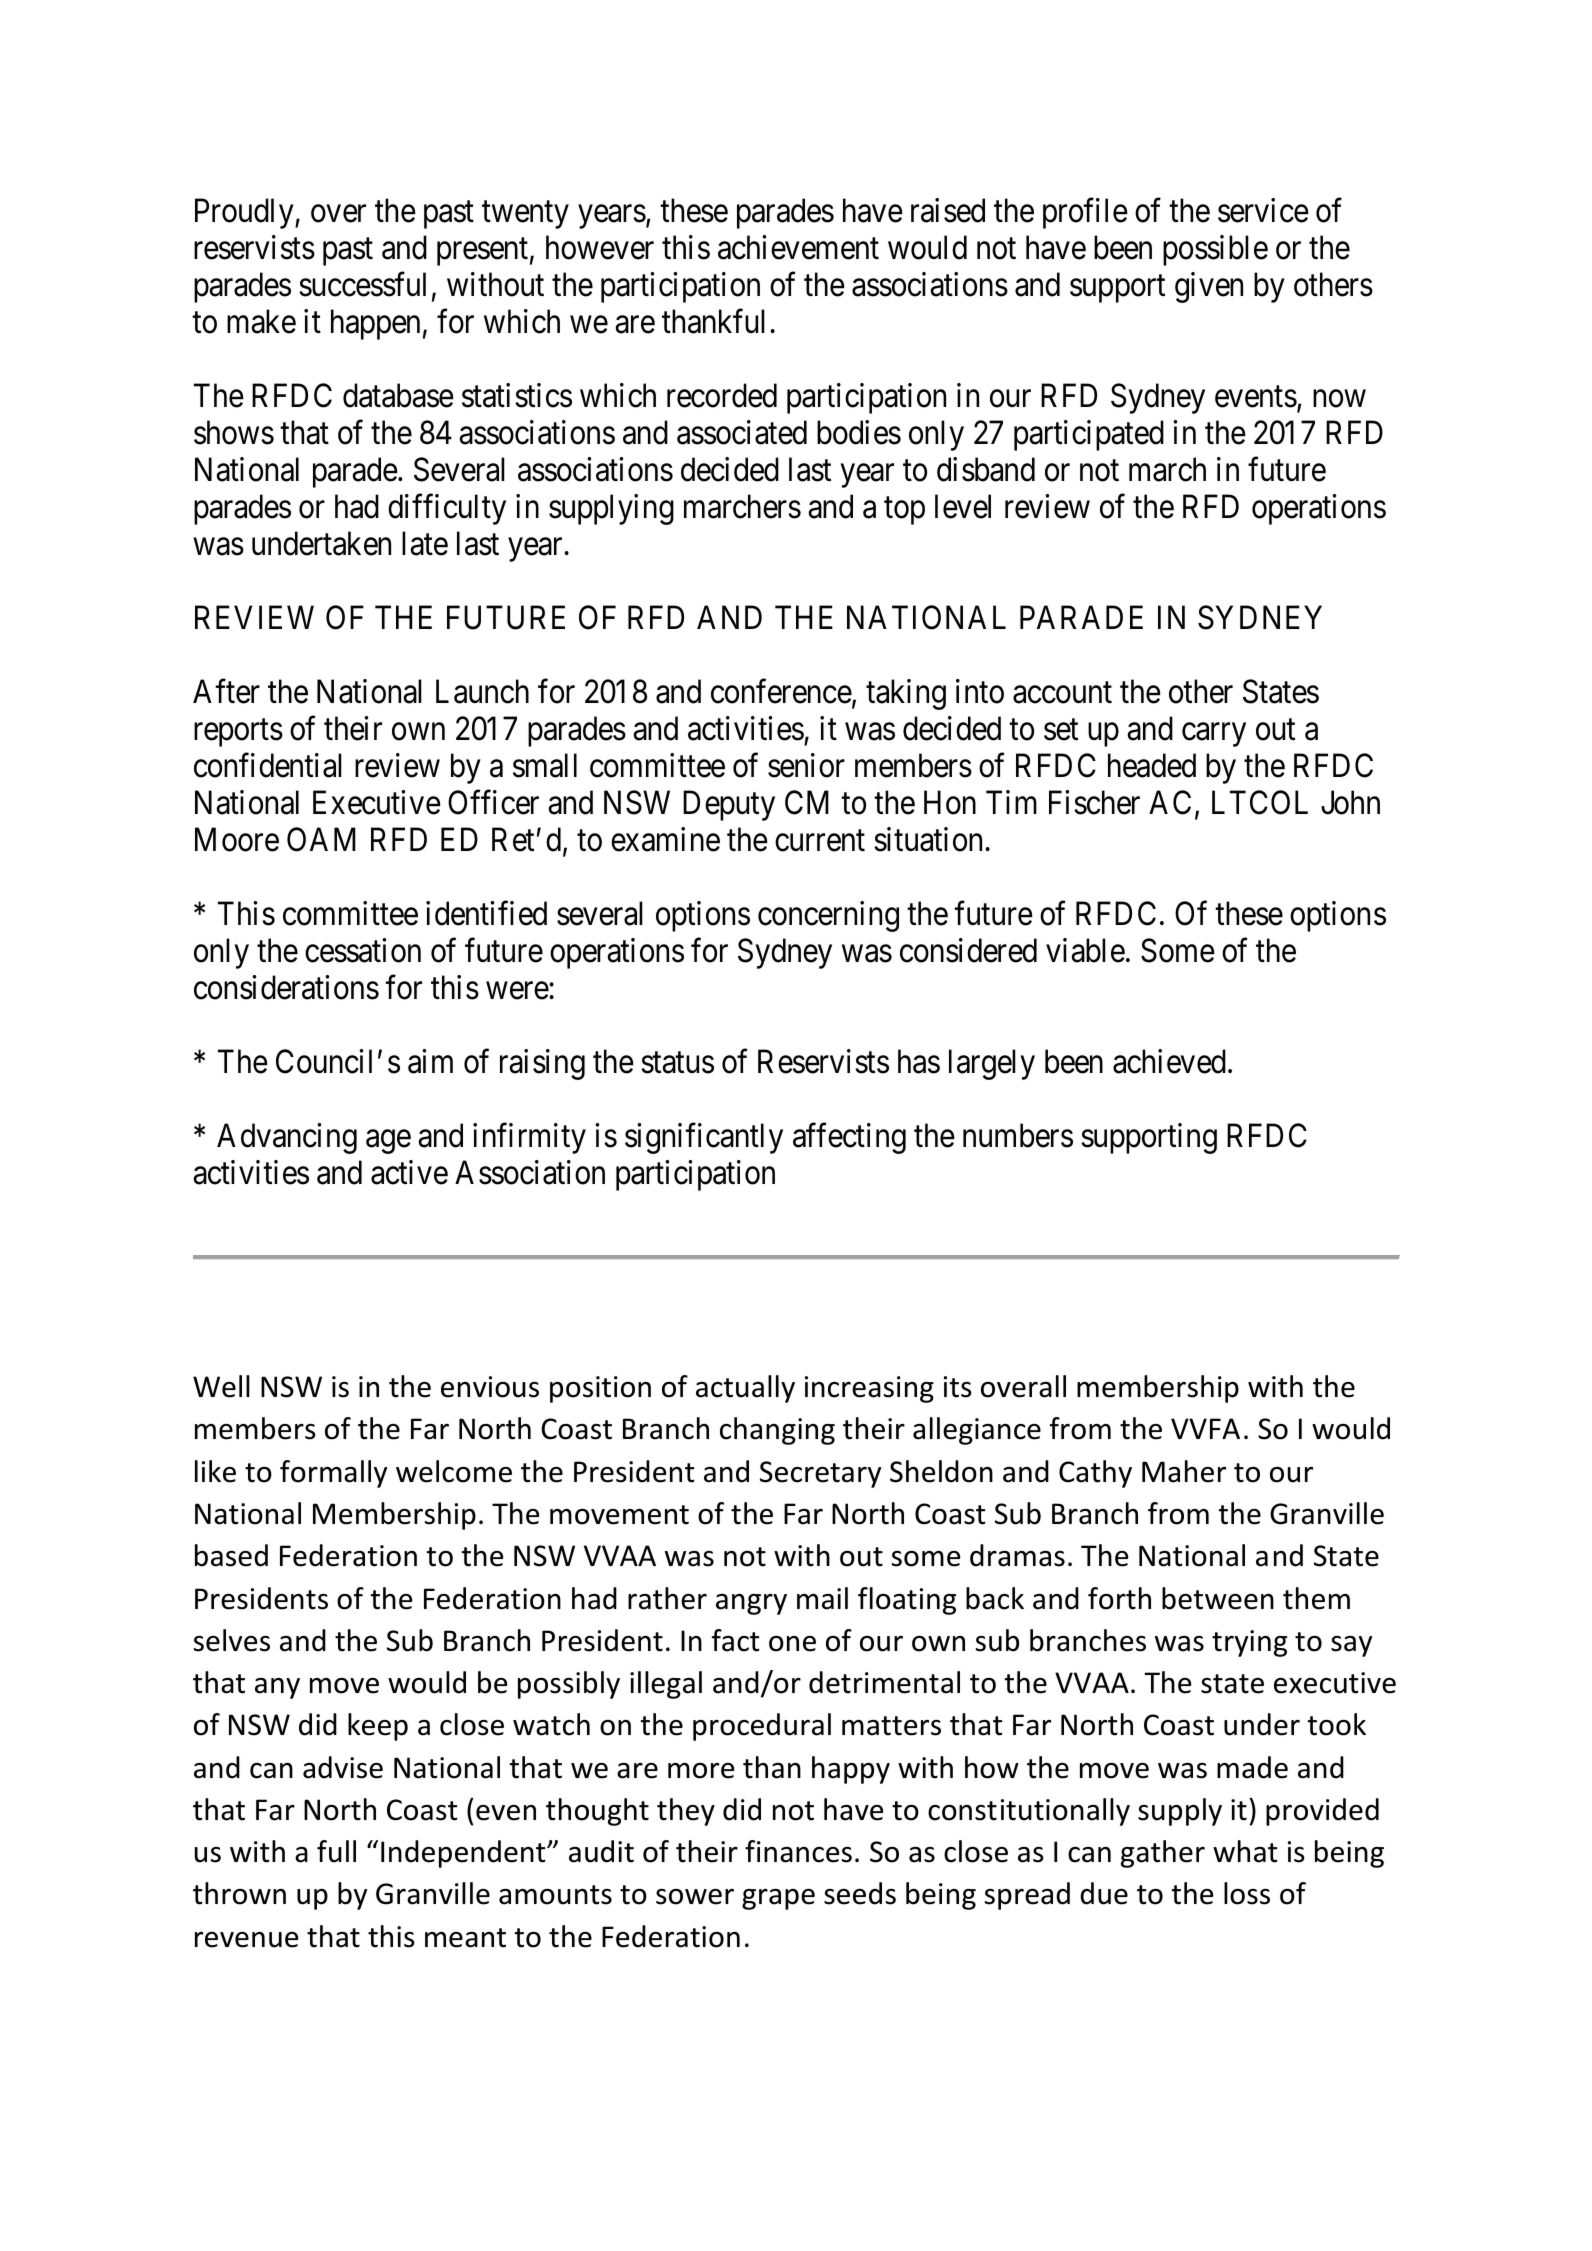 The height and width of the screenshot is (2251, 1592). What do you see at coordinates (798, 247) in the screenshot?
I see `achievement` at bounding box center [798, 247].
